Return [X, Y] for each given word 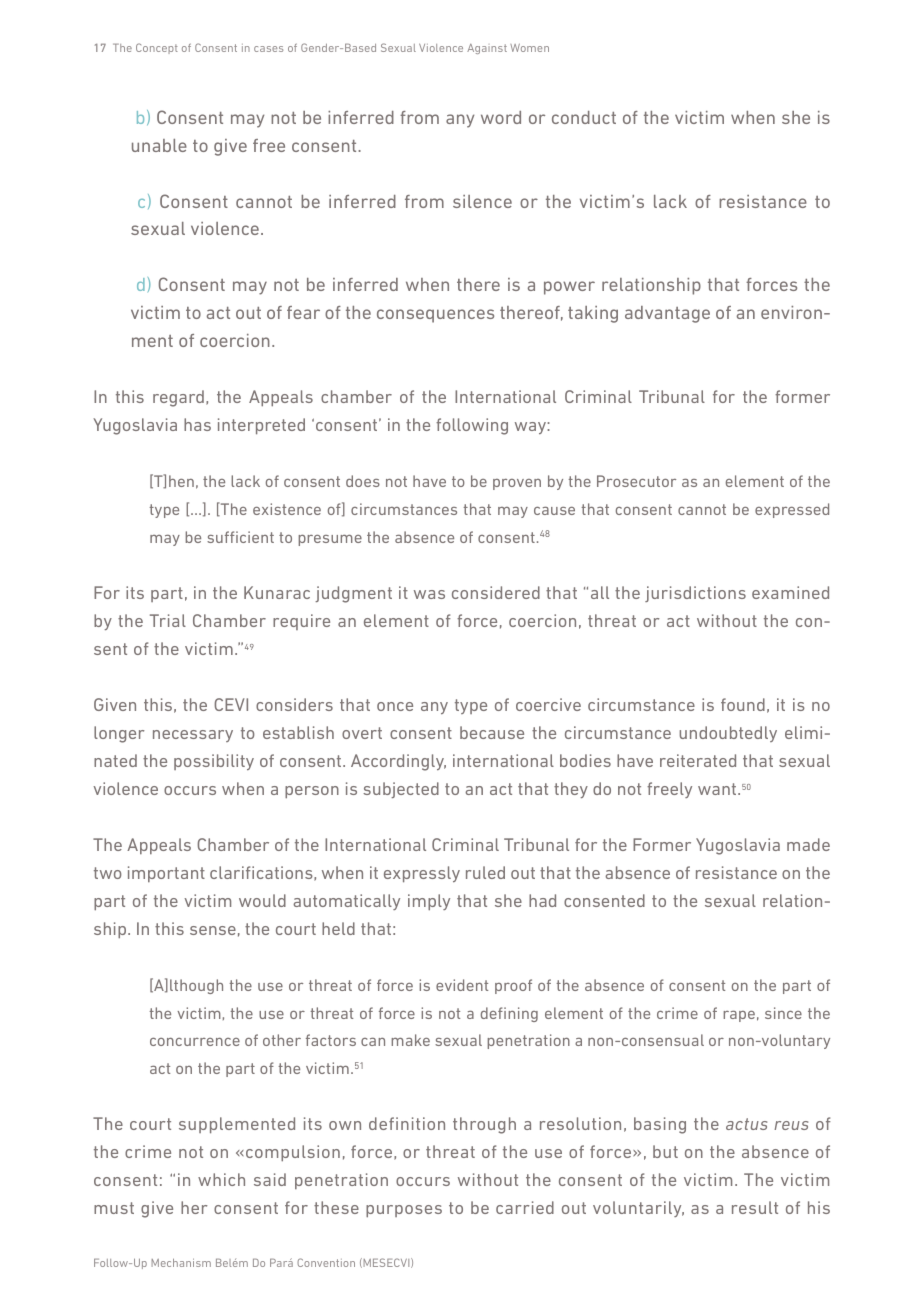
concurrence [195, 1042]
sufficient [240, 537]
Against [487, 49]
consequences [435, 316]
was [429, 594]
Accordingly [398, 762]
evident [462, 985]
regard [178, 398]
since [783, 1013]
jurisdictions [695, 594]
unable [159, 145]
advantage [667, 314]
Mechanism [181, 1263]
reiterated [698, 760]
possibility [214, 762]
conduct [584, 117]
